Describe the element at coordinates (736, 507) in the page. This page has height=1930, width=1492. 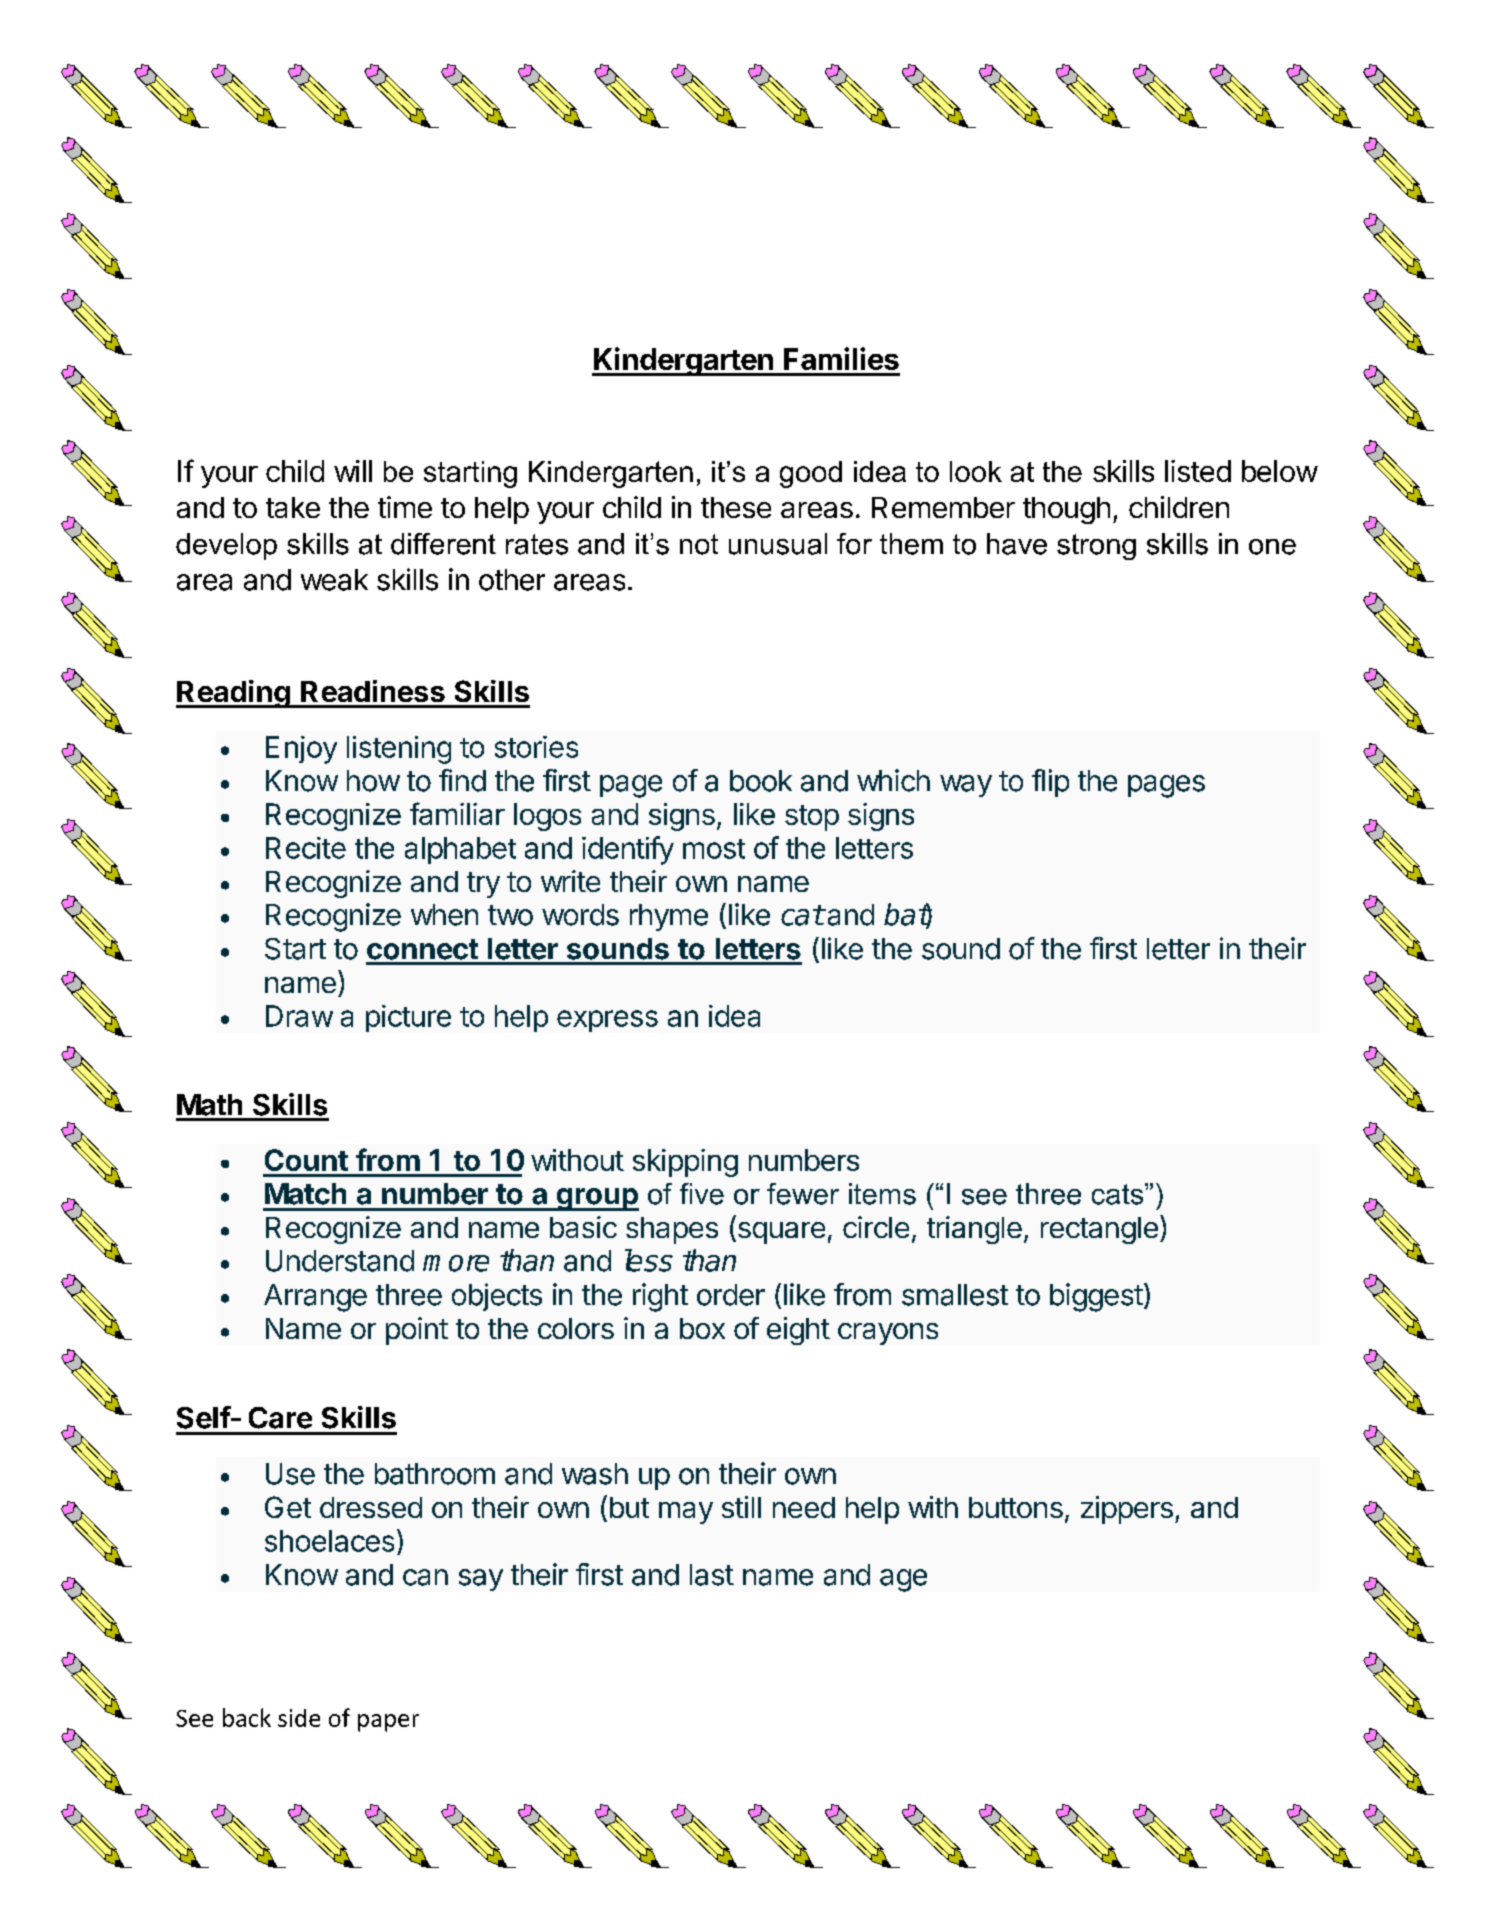
I see `these` at that location.
